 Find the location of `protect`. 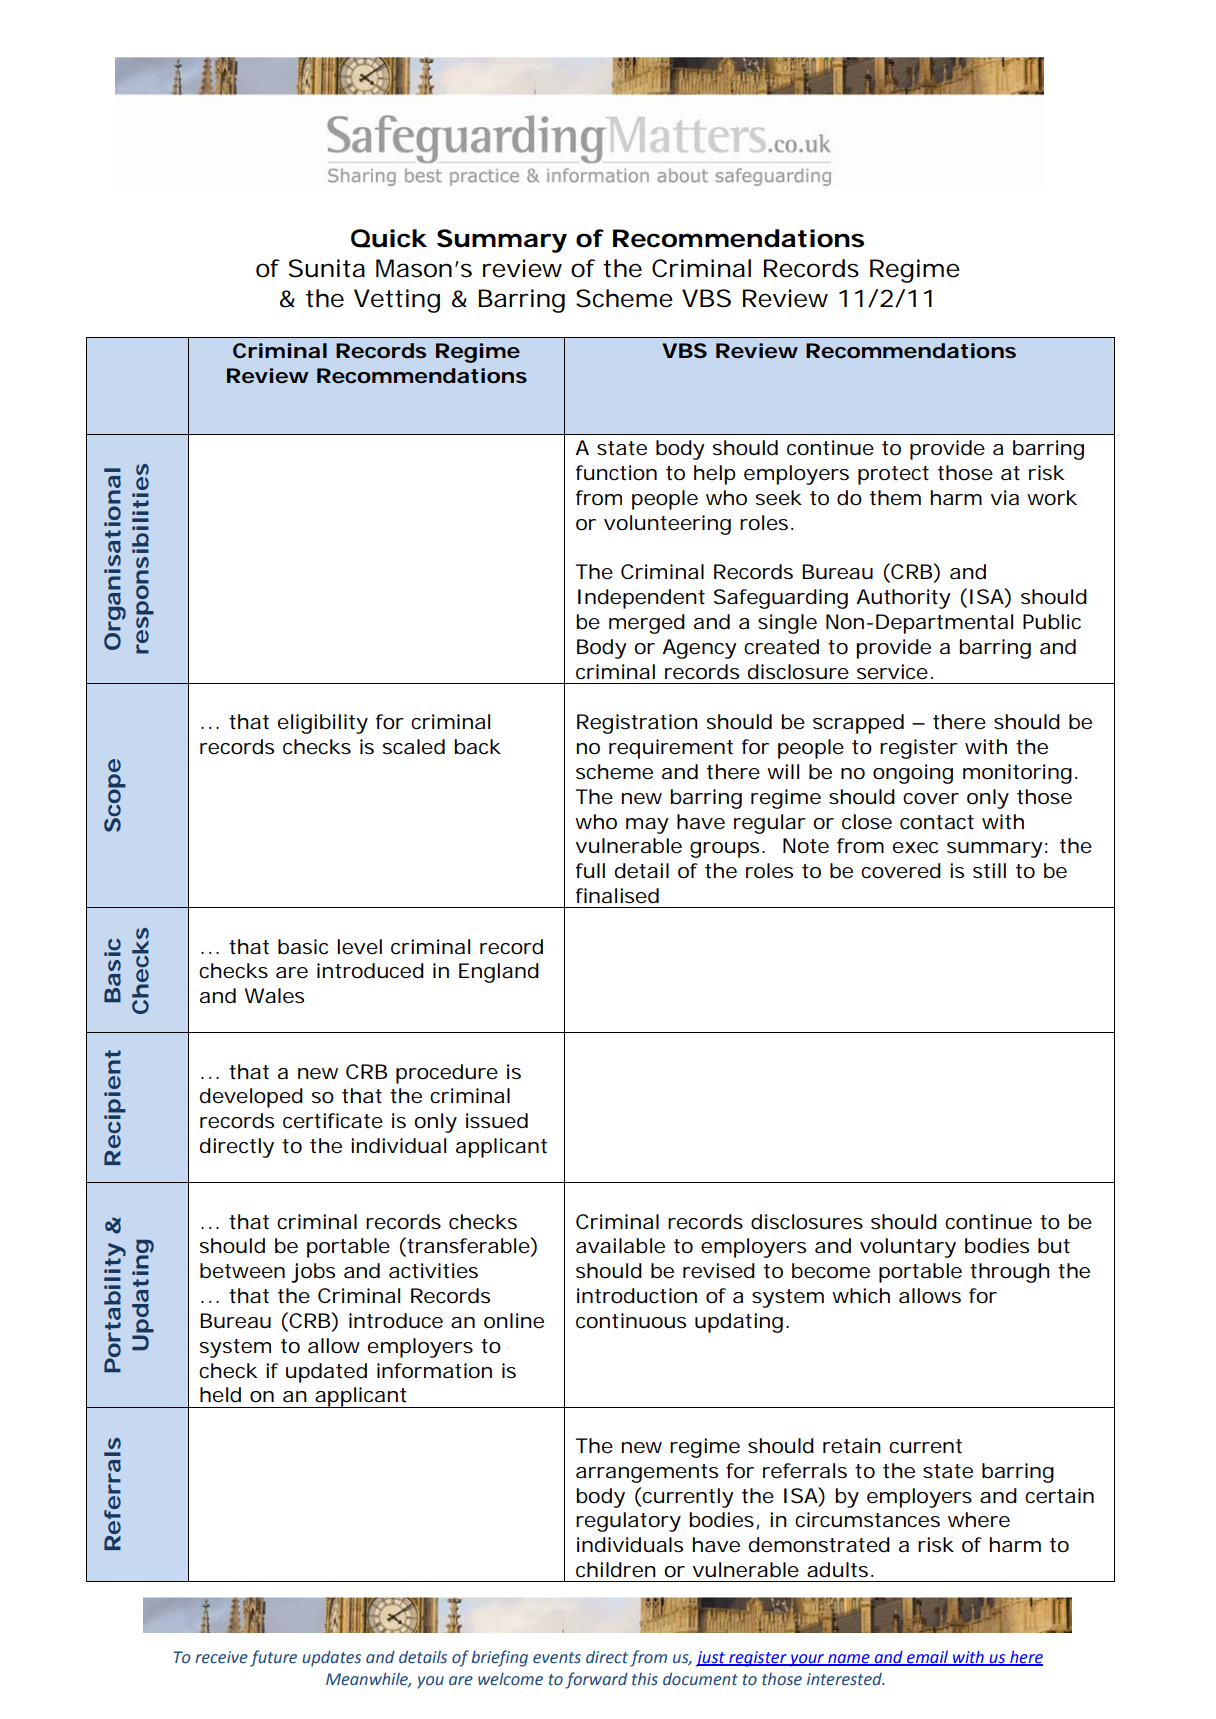

protect is located at coordinates (893, 475).
